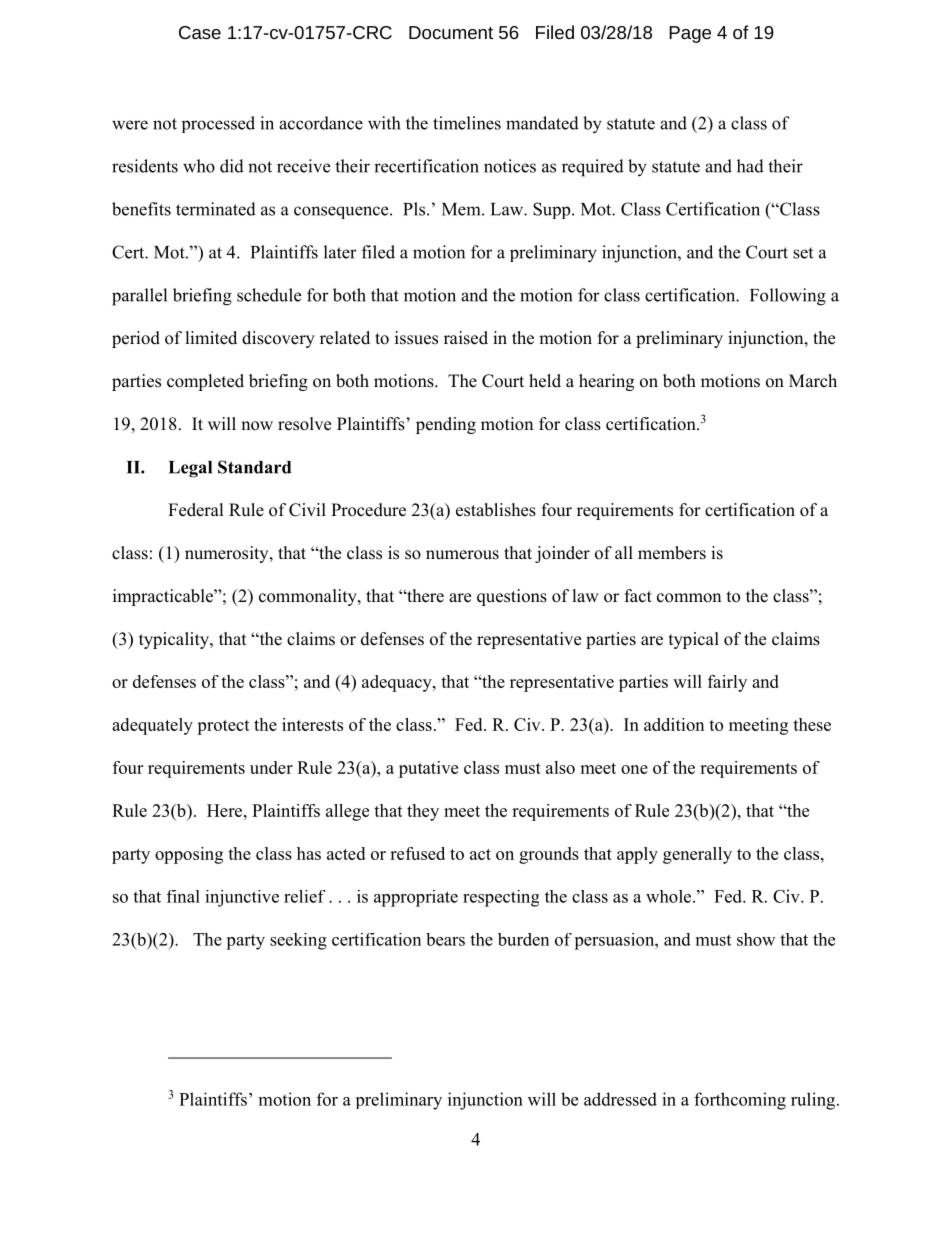 The height and width of the page is (1233, 952). I want to click on Page, so click(690, 34).
